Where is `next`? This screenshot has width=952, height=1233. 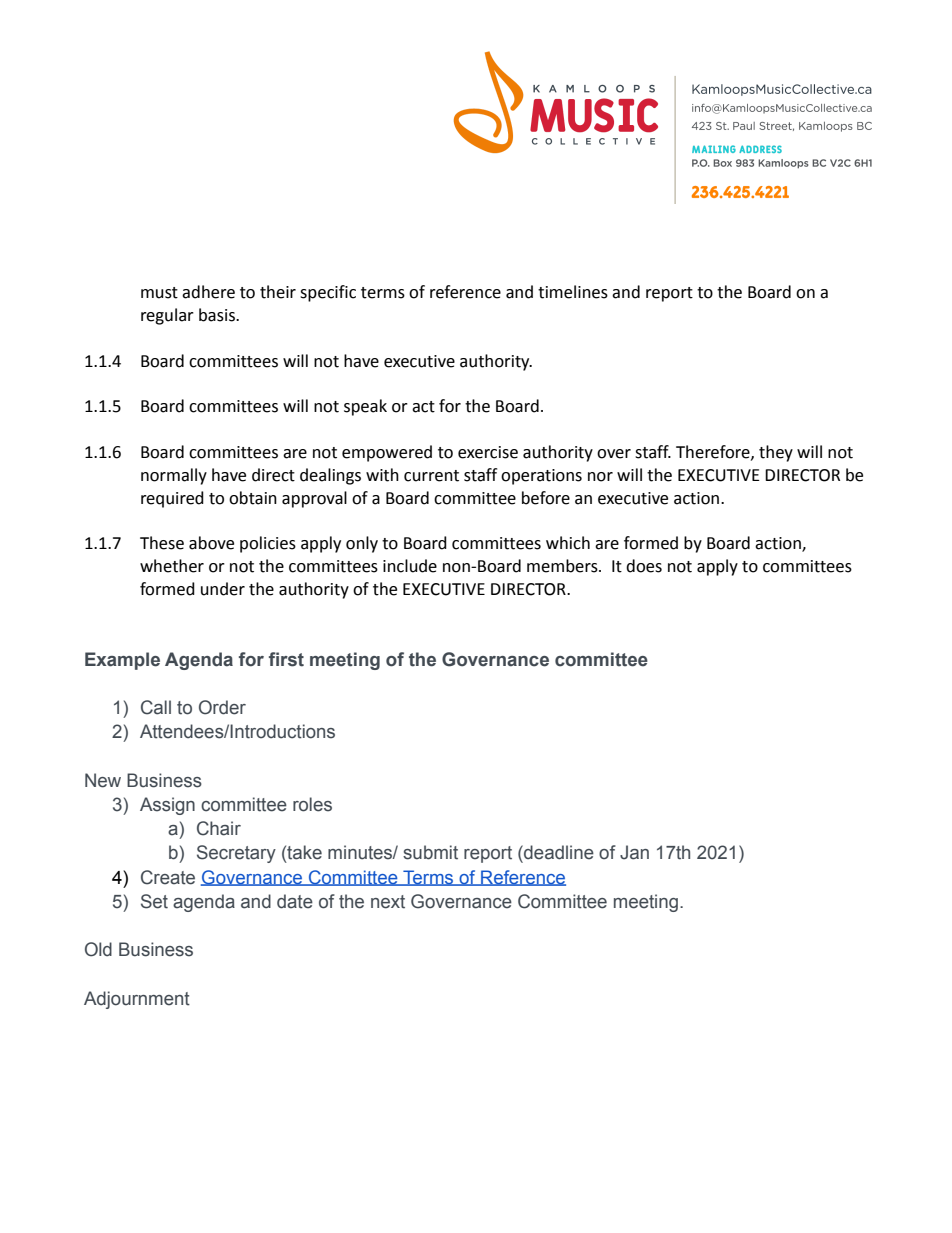
next is located at coordinates (388, 902).
